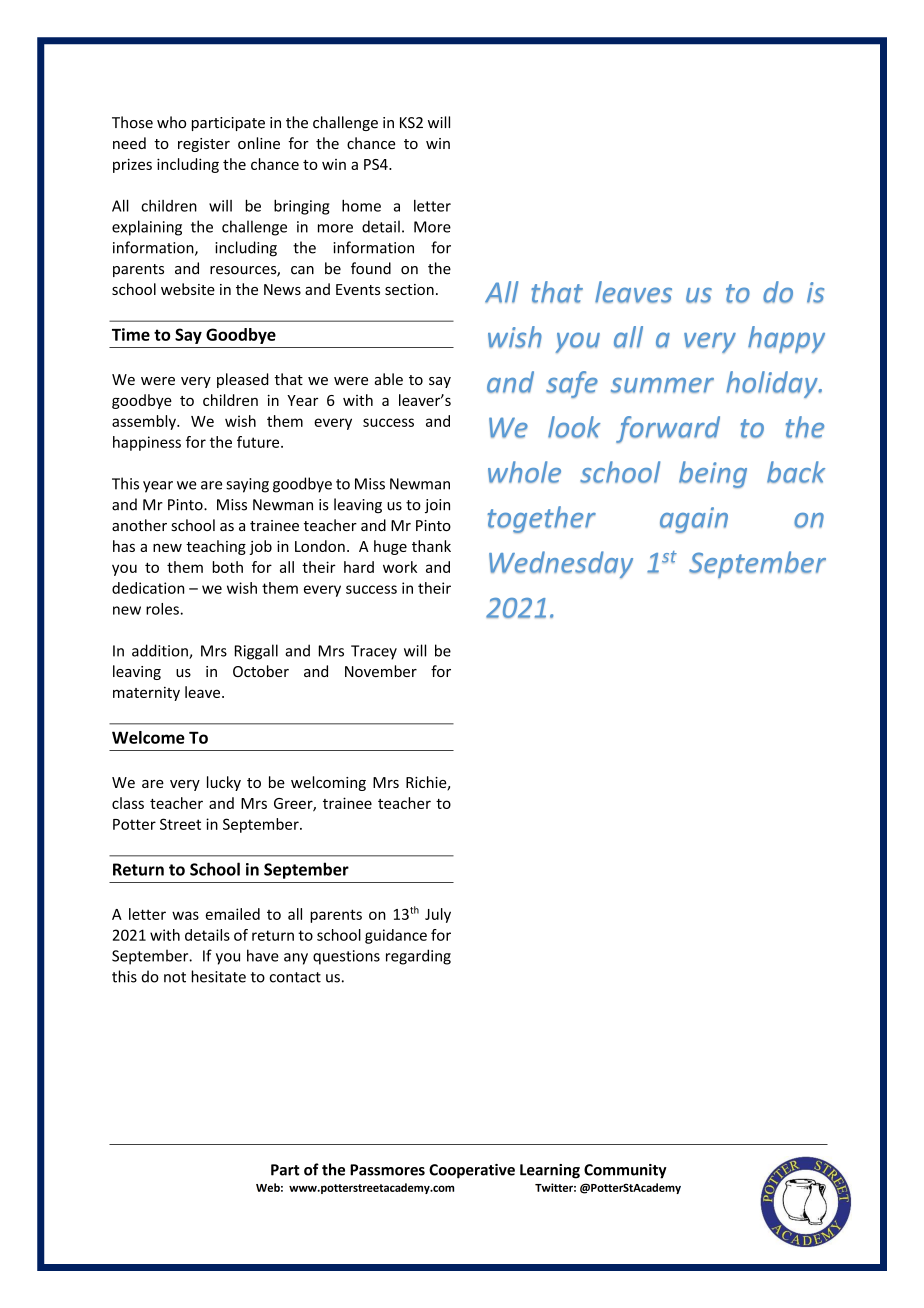 Image resolution: width=924 pixels, height=1308 pixels. What do you see at coordinates (243, 380) in the screenshot?
I see `pleased` at bounding box center [243, 380].
